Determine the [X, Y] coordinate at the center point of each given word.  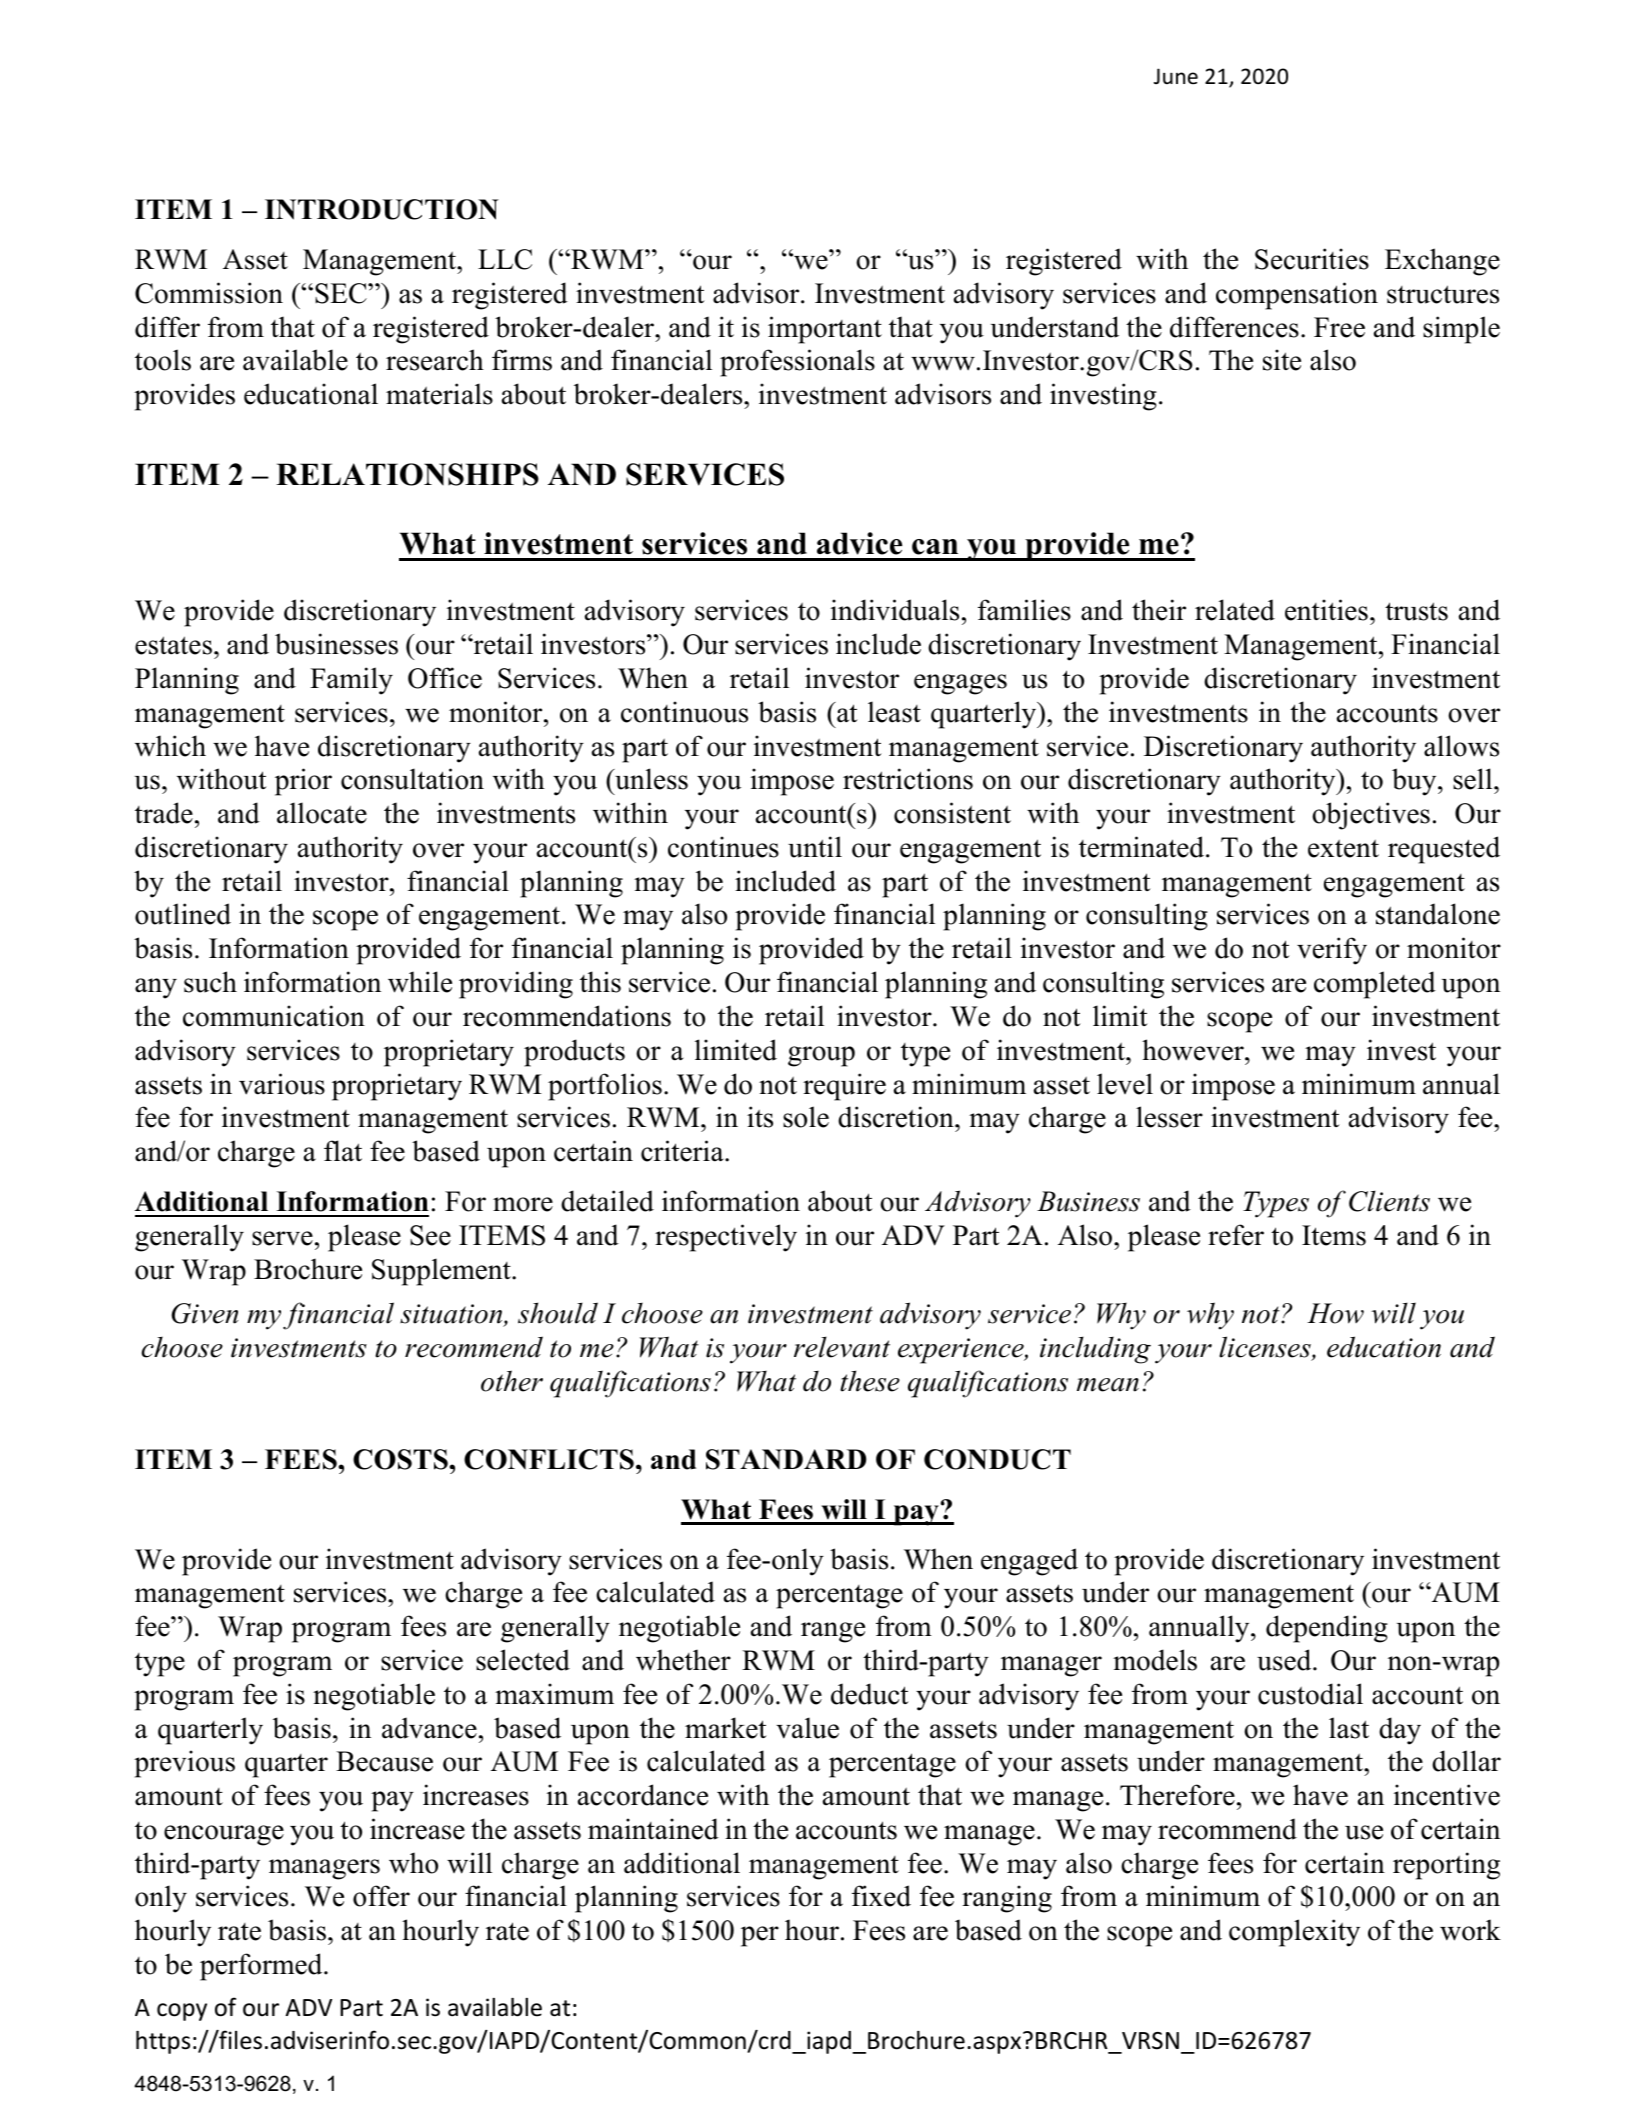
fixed [881, 1896]
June [1176, 76]
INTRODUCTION [382, 209]
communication [274, 1016]
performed [262, 1967]
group [821, 1056]
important [825, 330]
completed [1375, 985]
